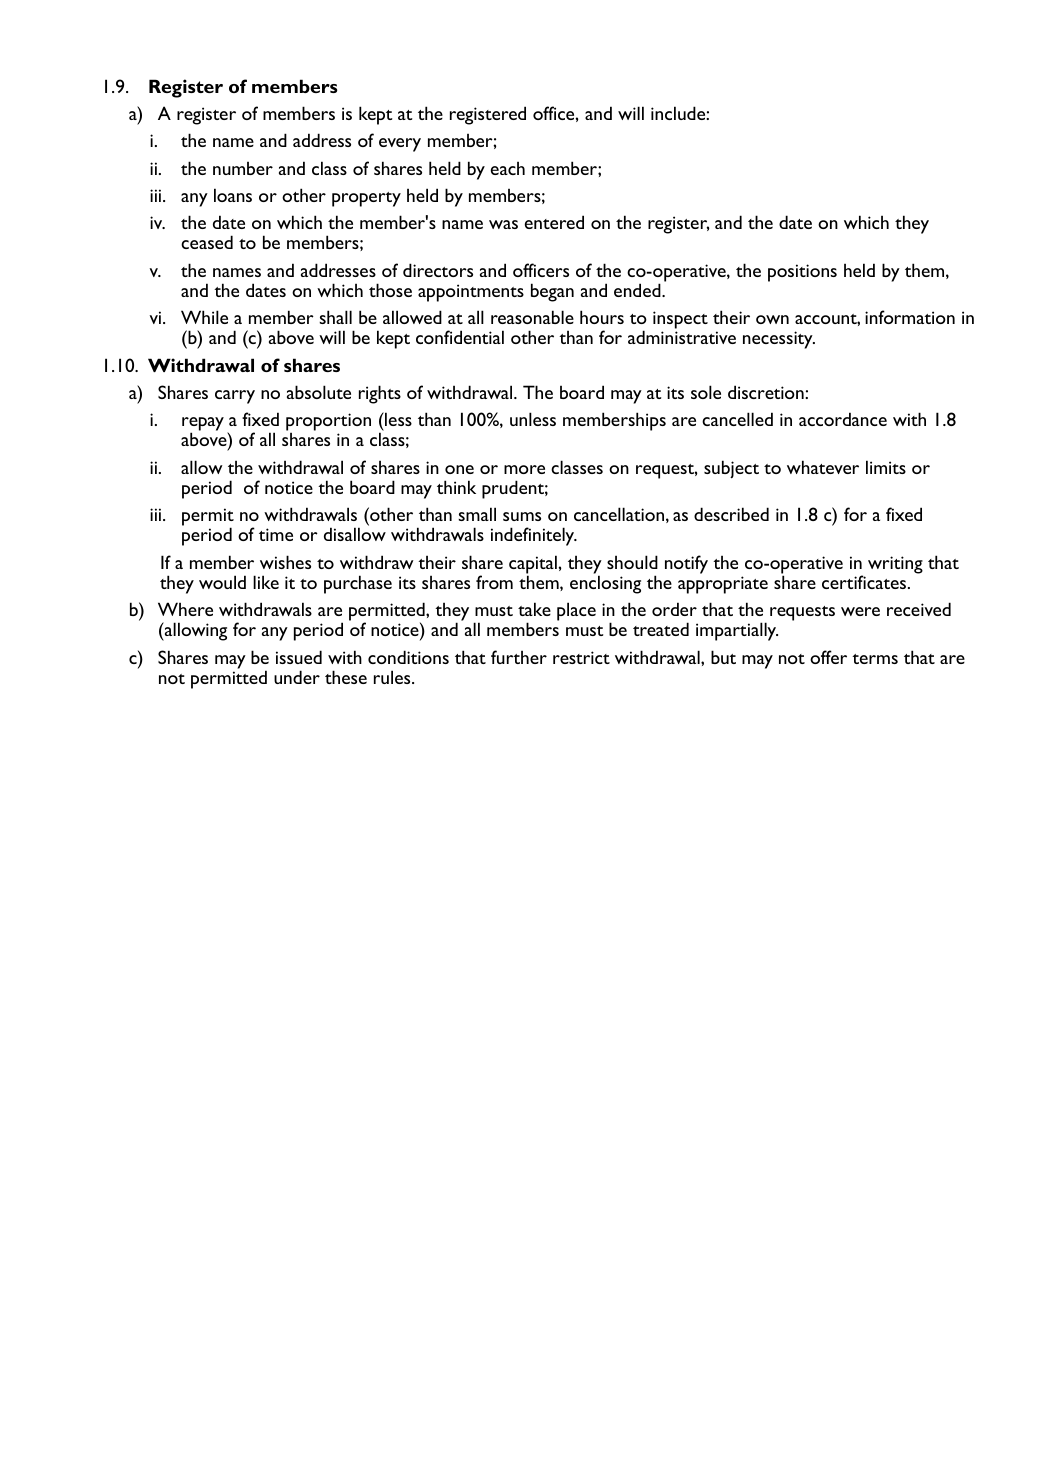 This page has width=1048, height=1484. What do you see at coordinates (508, 168) in the page?
I see `each` at bounding box center [508, 168].
